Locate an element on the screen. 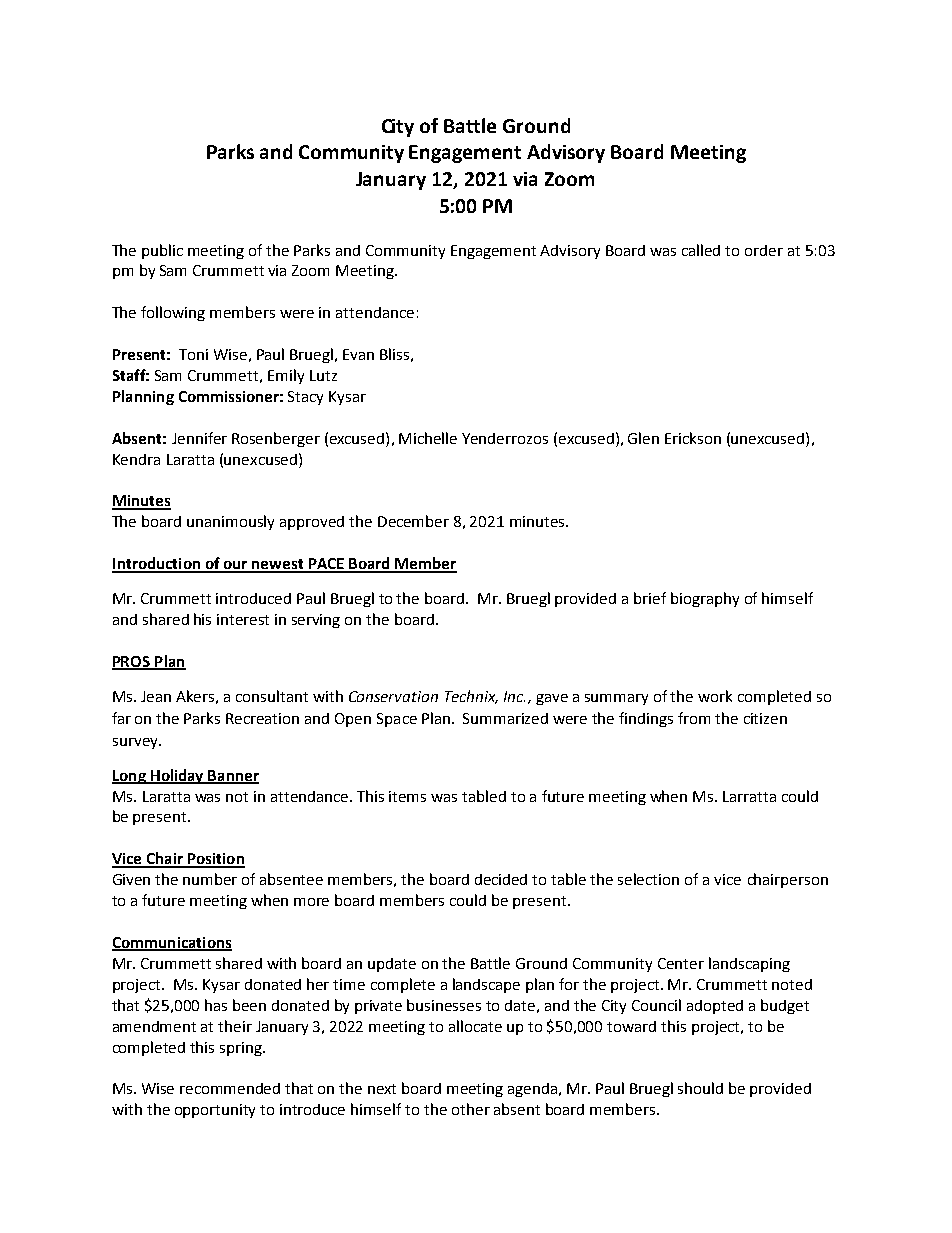 This screenshot has height=1233, width=952. Jennifer is located at coordinates (199, 438).
